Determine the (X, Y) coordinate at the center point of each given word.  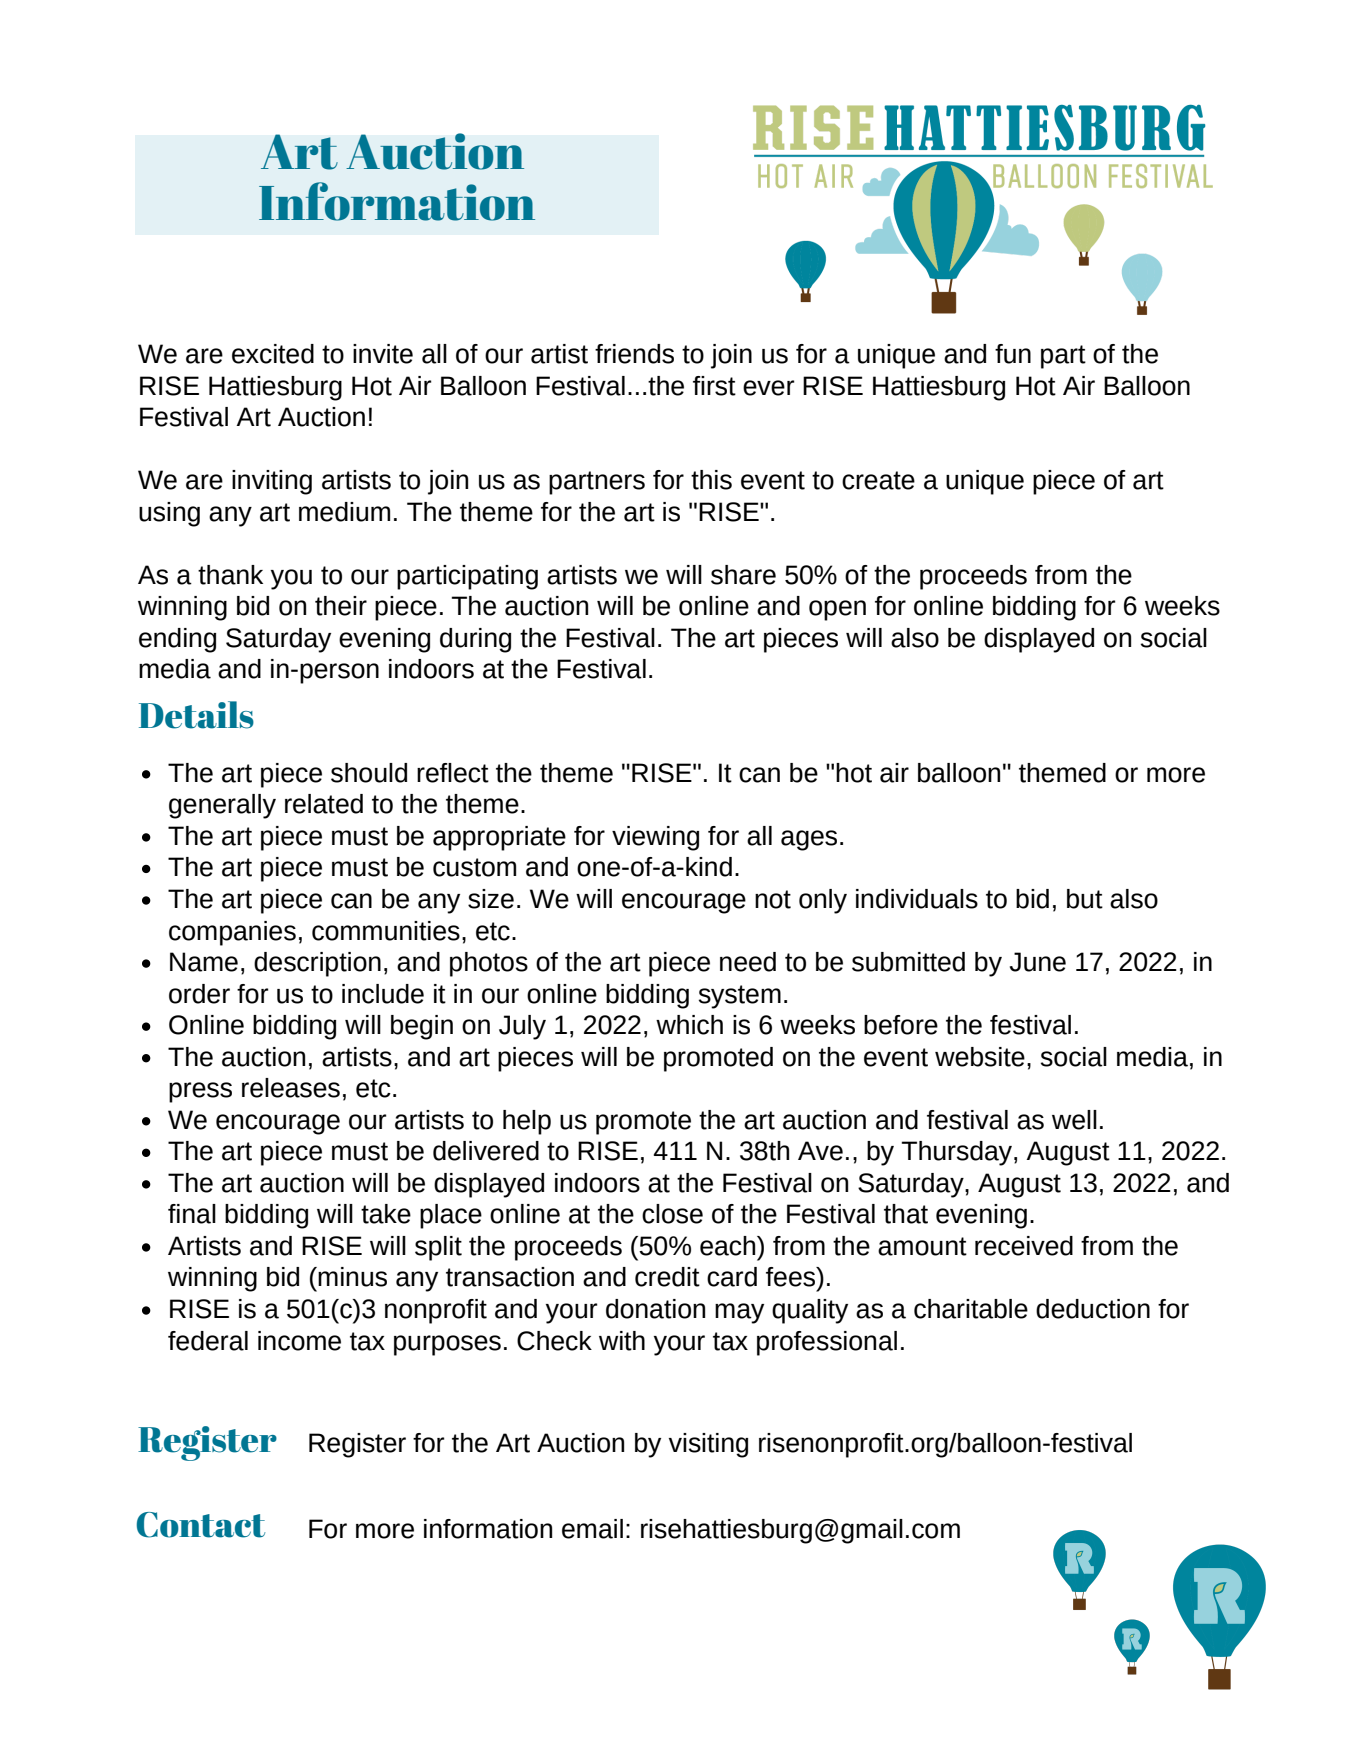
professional (827, 1343)
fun (1013, 354)
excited (273, 354)
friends (634, 354)
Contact (201, 1525)
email (592, 1529)
